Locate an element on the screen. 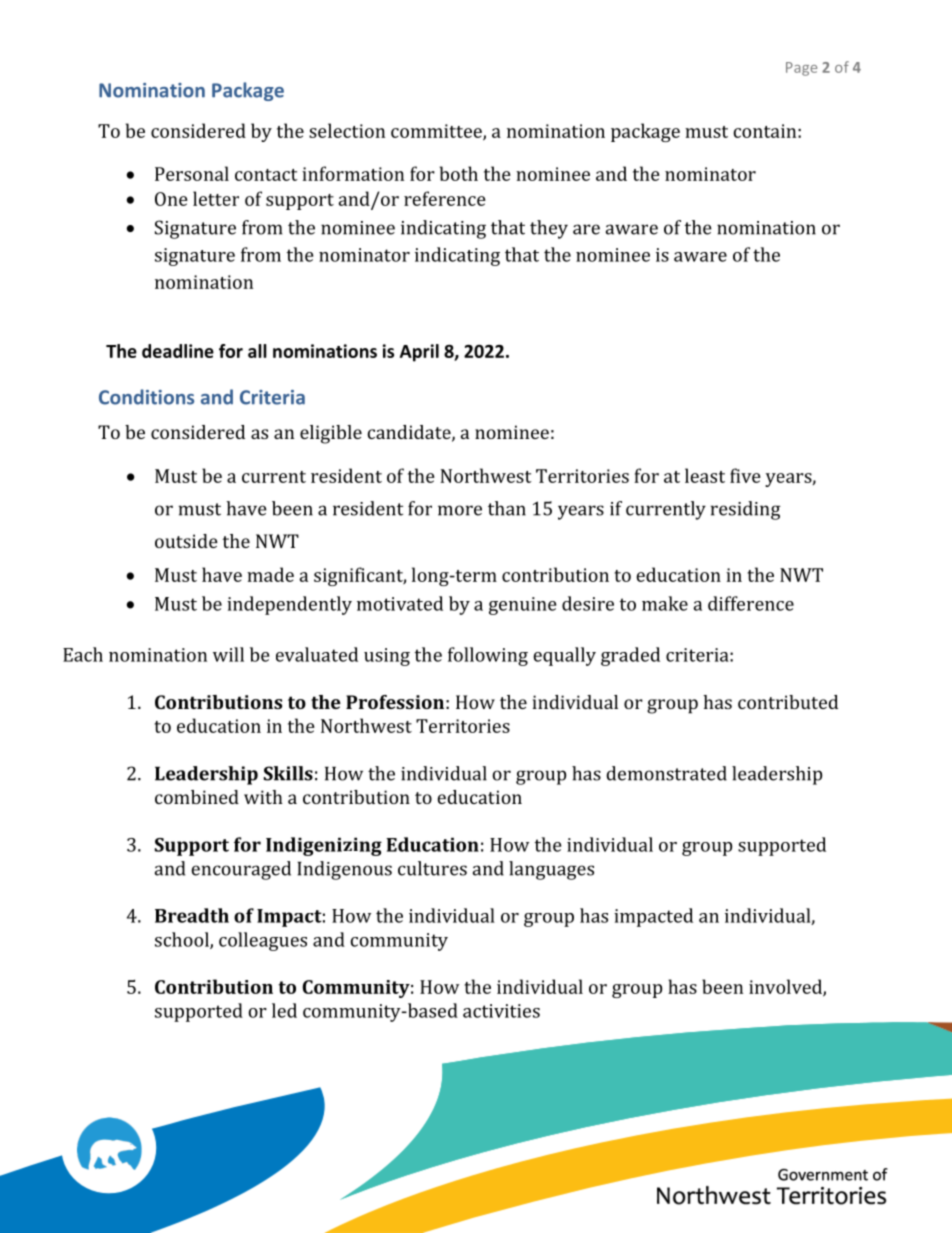 The width and height of the screenshot is (952, 1233). combined is located at coordinates (197, 797).
